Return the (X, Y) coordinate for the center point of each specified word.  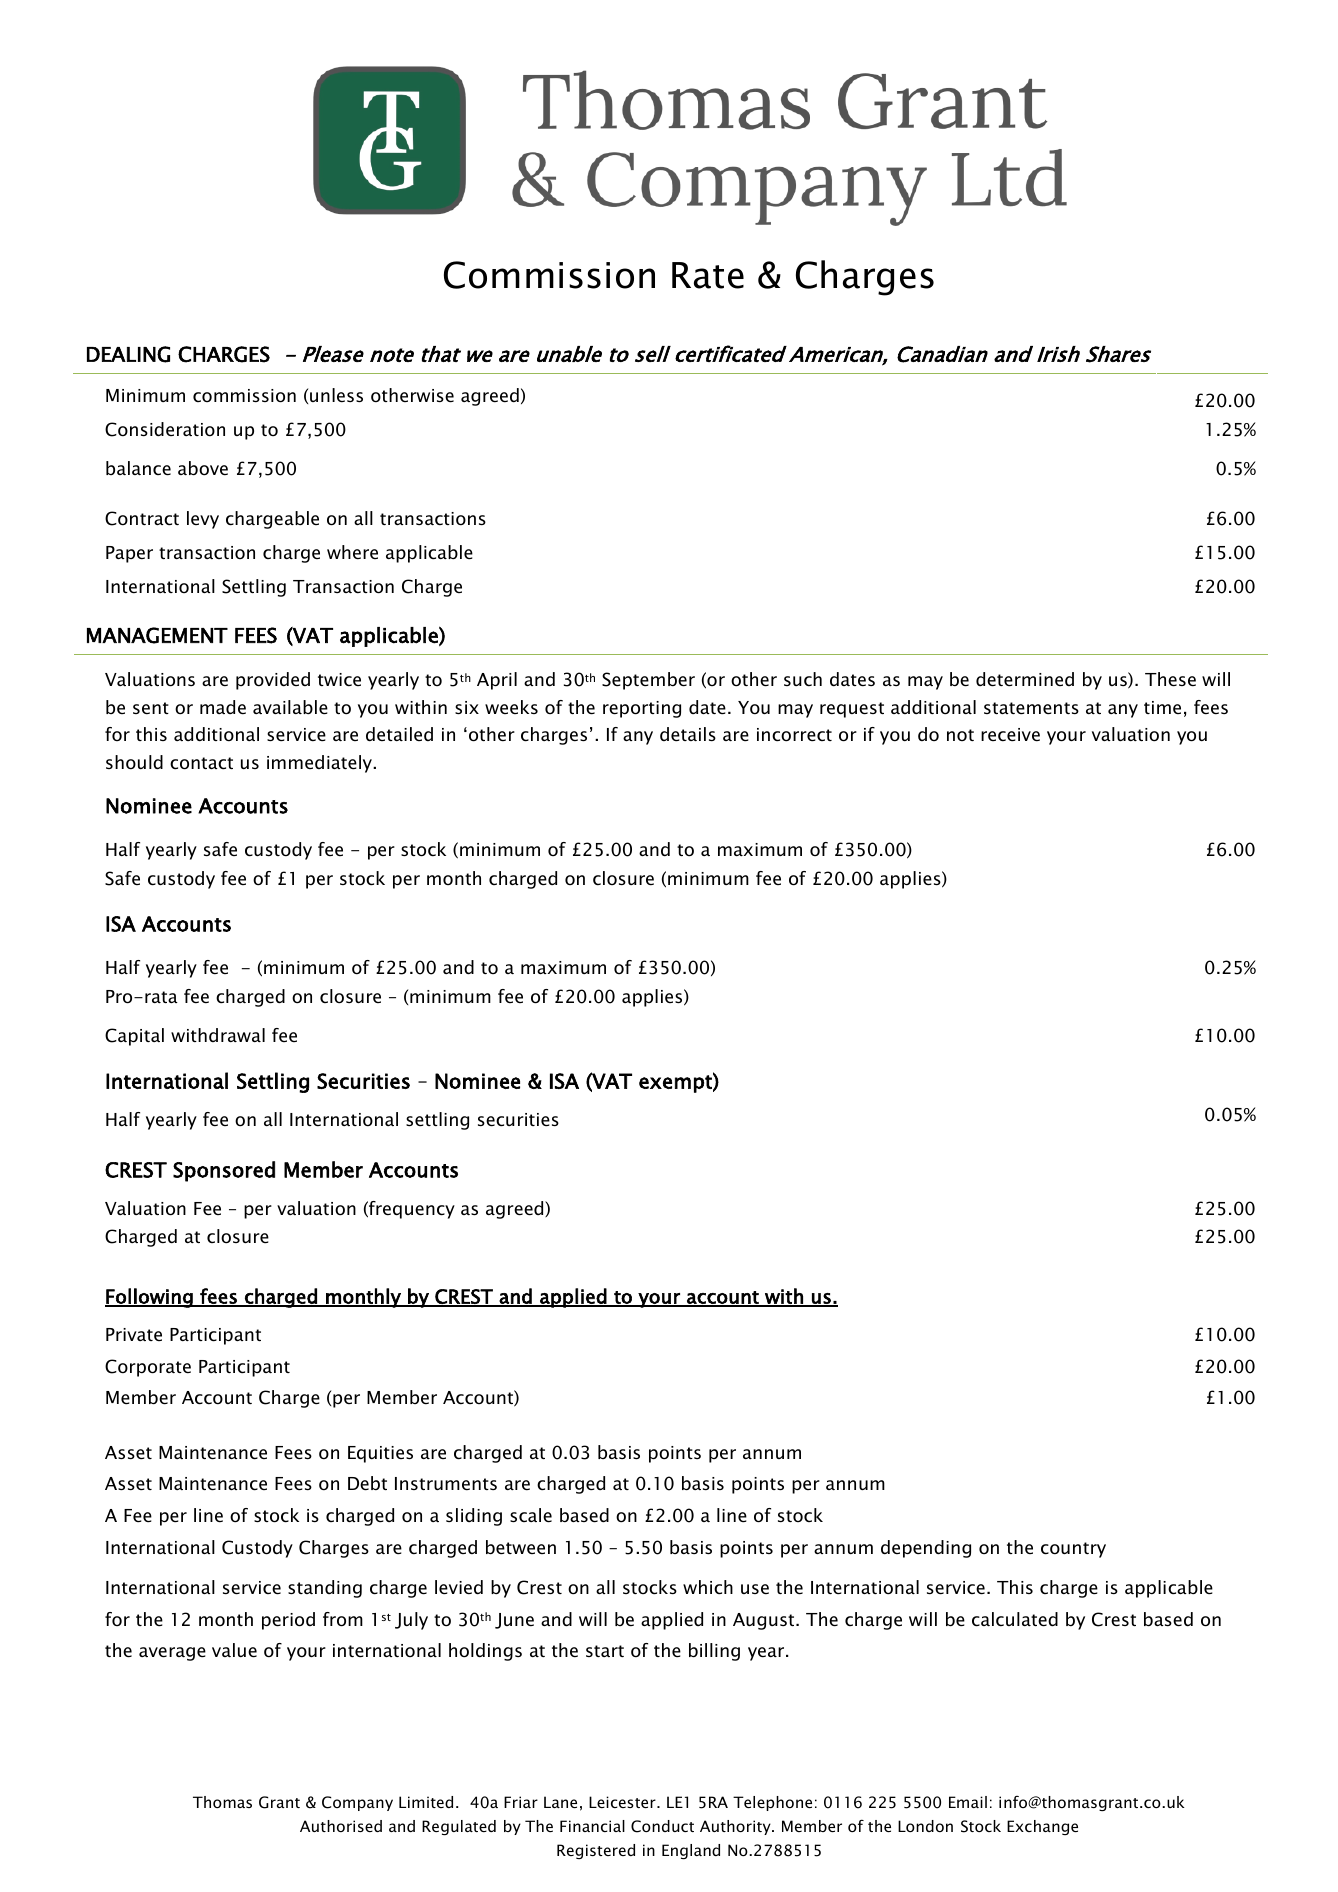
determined (1025, 679)
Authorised (341, 1826)
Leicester (623, 1802)
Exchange (1042, 1827)
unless (336, 395)
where (352, 552)
